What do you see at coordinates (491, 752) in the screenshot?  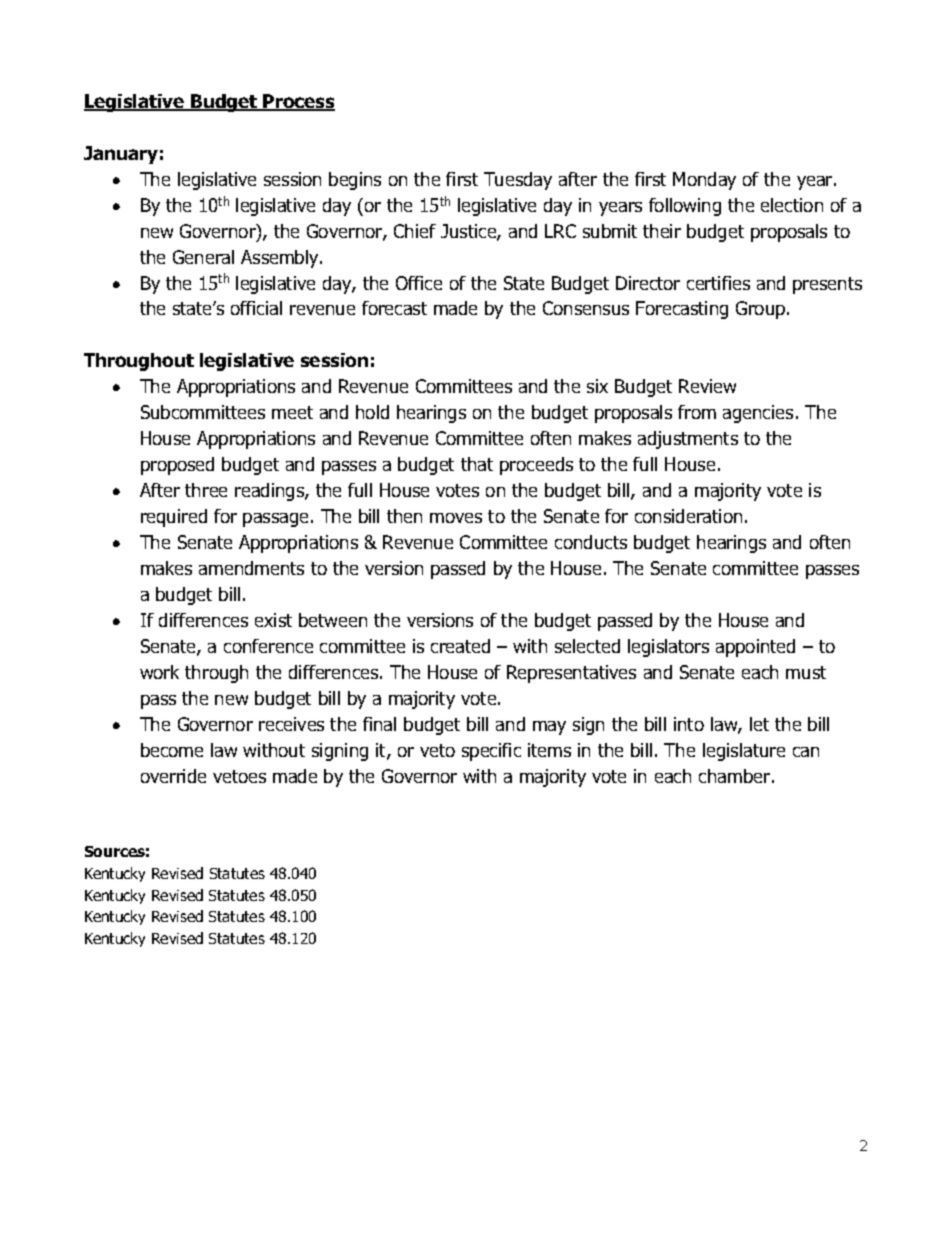 I see `specific` at bounding box center [491, 752].
